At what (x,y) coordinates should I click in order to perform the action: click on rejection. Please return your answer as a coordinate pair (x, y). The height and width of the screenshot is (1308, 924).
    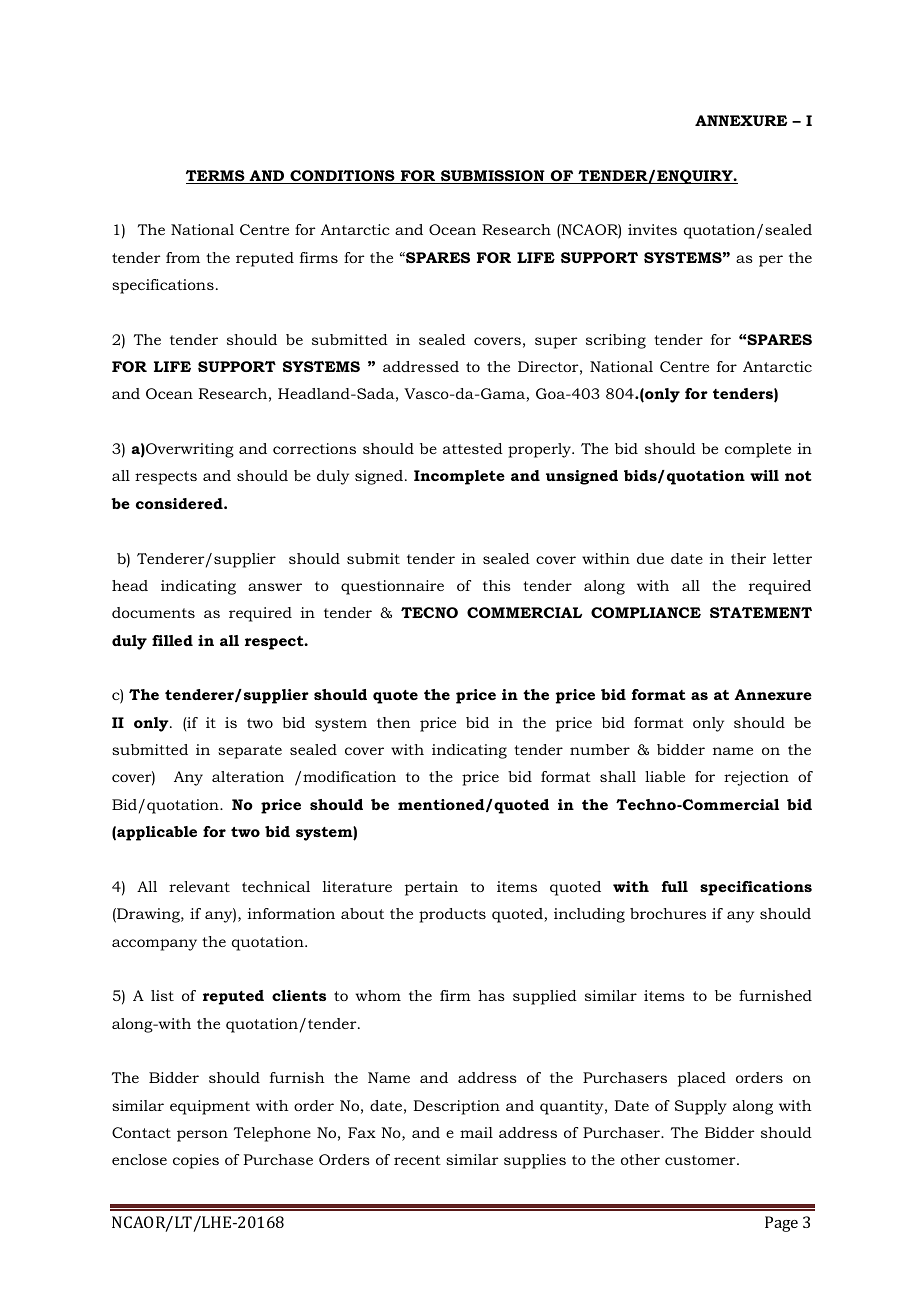
    Looking at the image, I should click on (756, 778).
